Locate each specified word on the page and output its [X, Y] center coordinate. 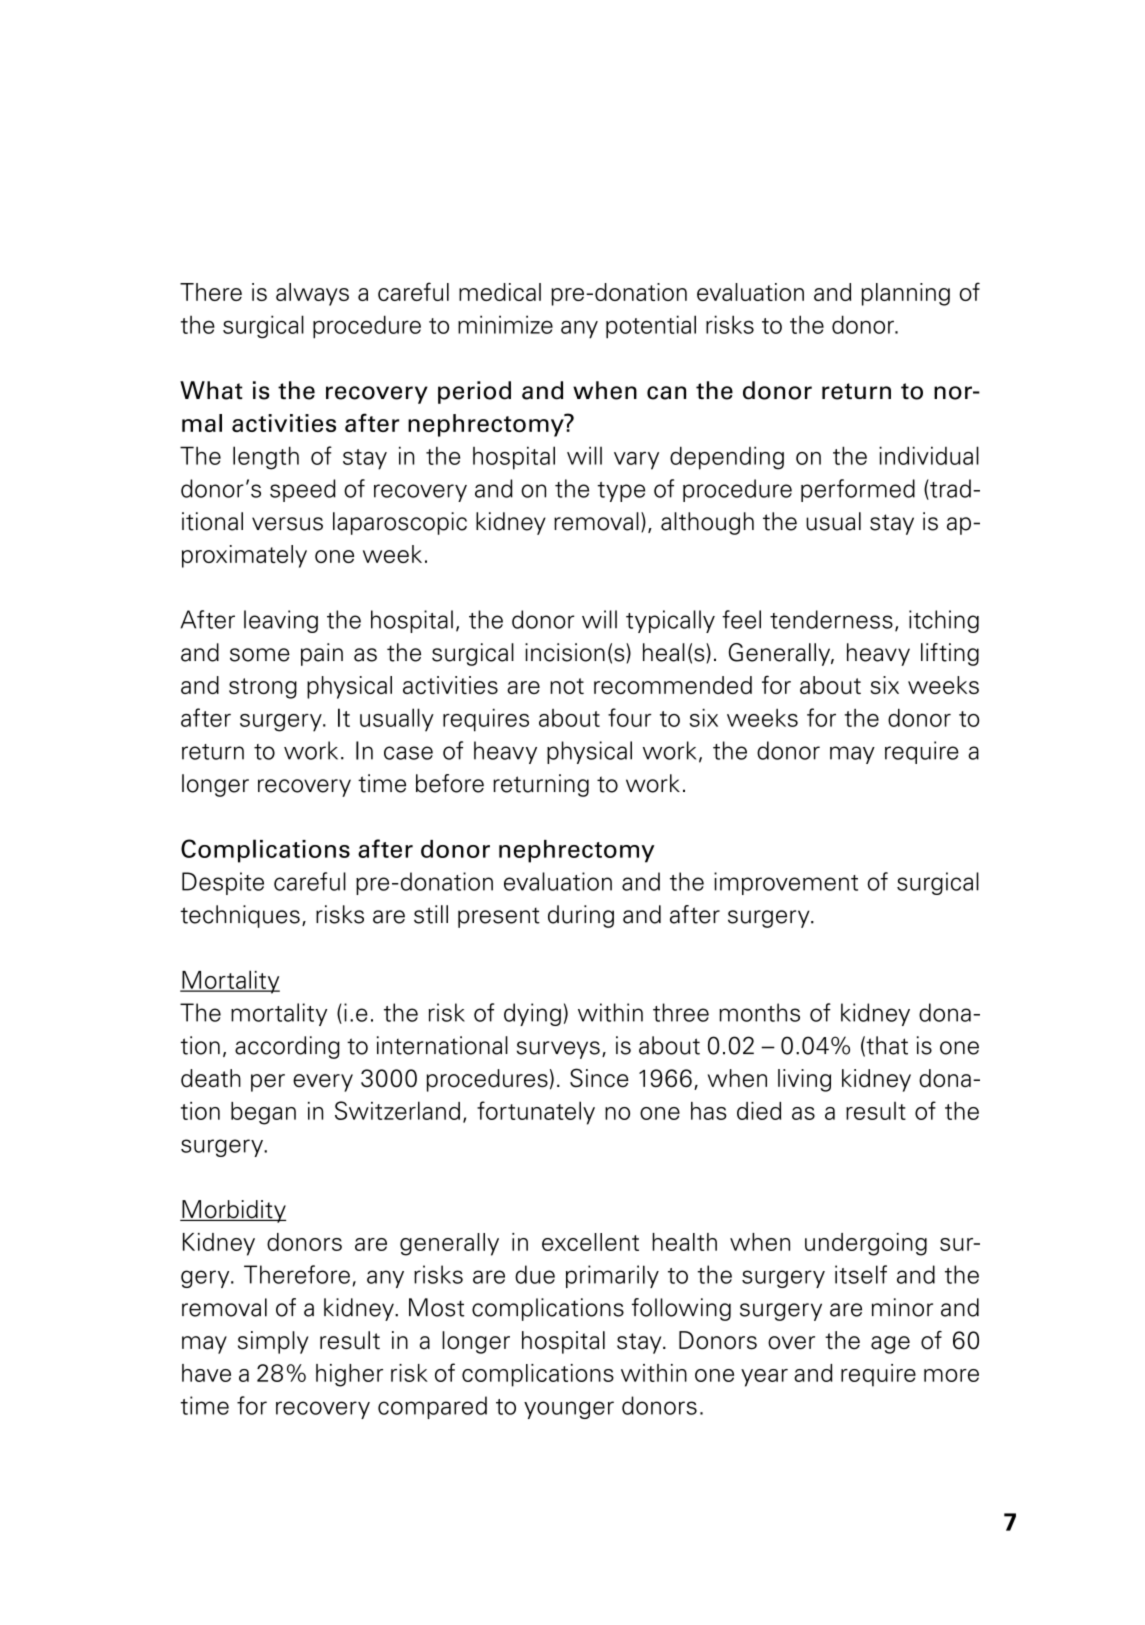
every [323, 1083]
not [567, 686]
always [312, 294]
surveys [558, 1050]
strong [263, 688]
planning [906, 294]
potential [651, 327]
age [890, 1345]
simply [273, 1342]
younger [569, 1410]
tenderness [831, 619]
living [804, 1080]
